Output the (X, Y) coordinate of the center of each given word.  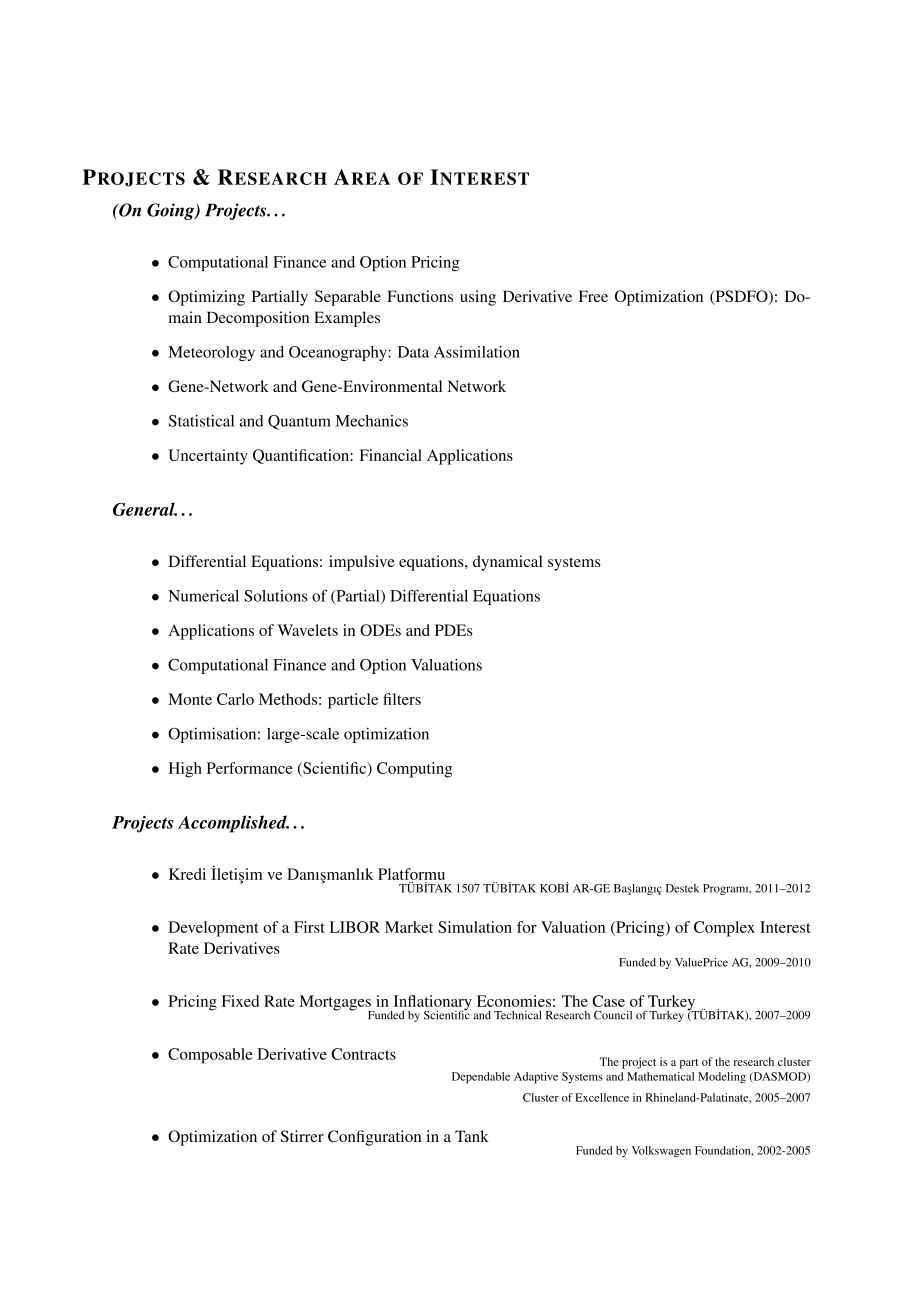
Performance (250, 768)
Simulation (475, 927)
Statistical (201, 421)
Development (213, 929)
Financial (390, 455)
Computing (414, 770)
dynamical (508, 563)
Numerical (203, 596)
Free (593, 296)
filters (402, 699)
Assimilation (477, 352)
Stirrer (302, 1136)
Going (172, 211)
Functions (420, 296)
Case (609, 1001)
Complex (724, 929)
